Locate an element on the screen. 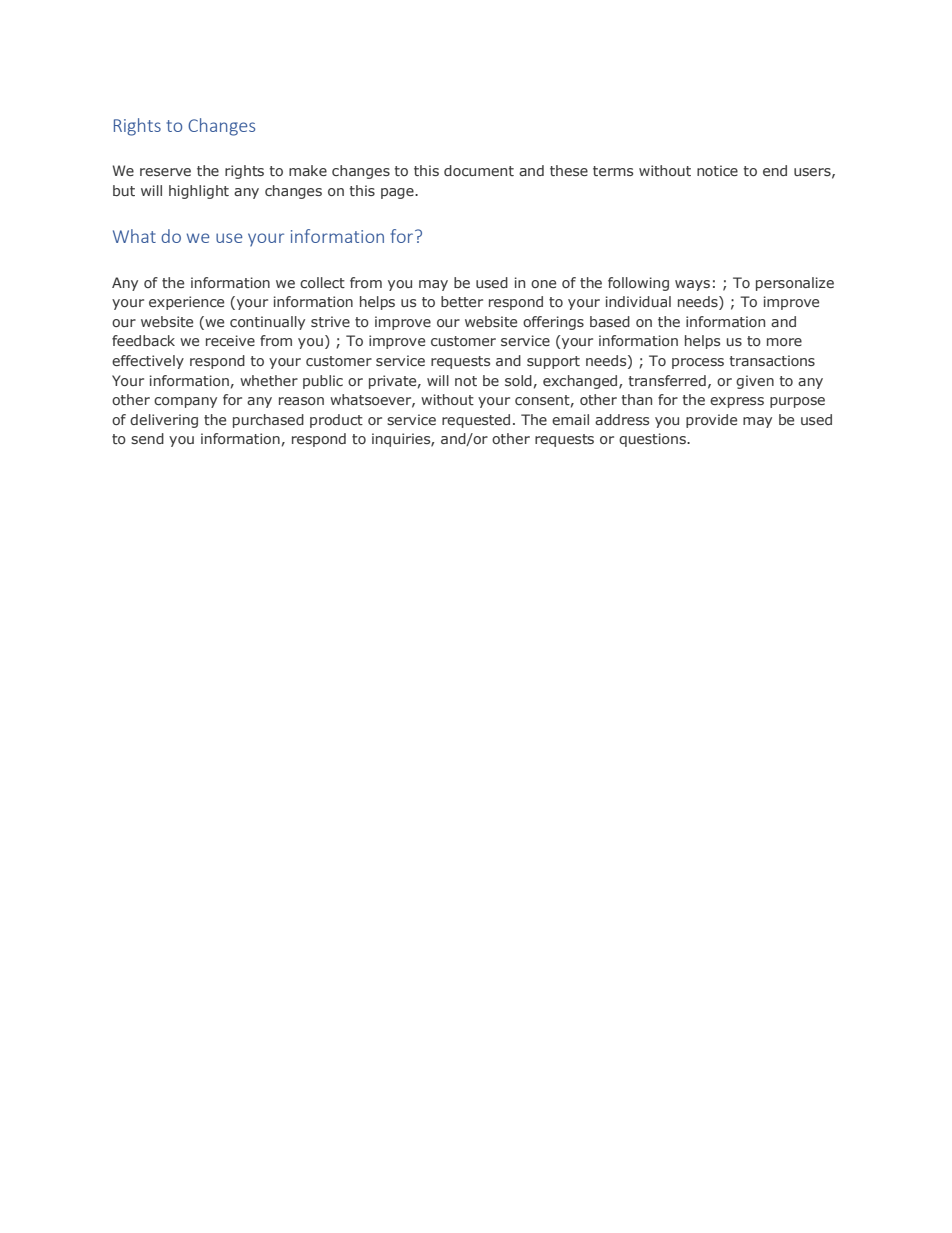 The height and width of the screenshot is (1233, 952). ways is located at coordinates (692, 285).
